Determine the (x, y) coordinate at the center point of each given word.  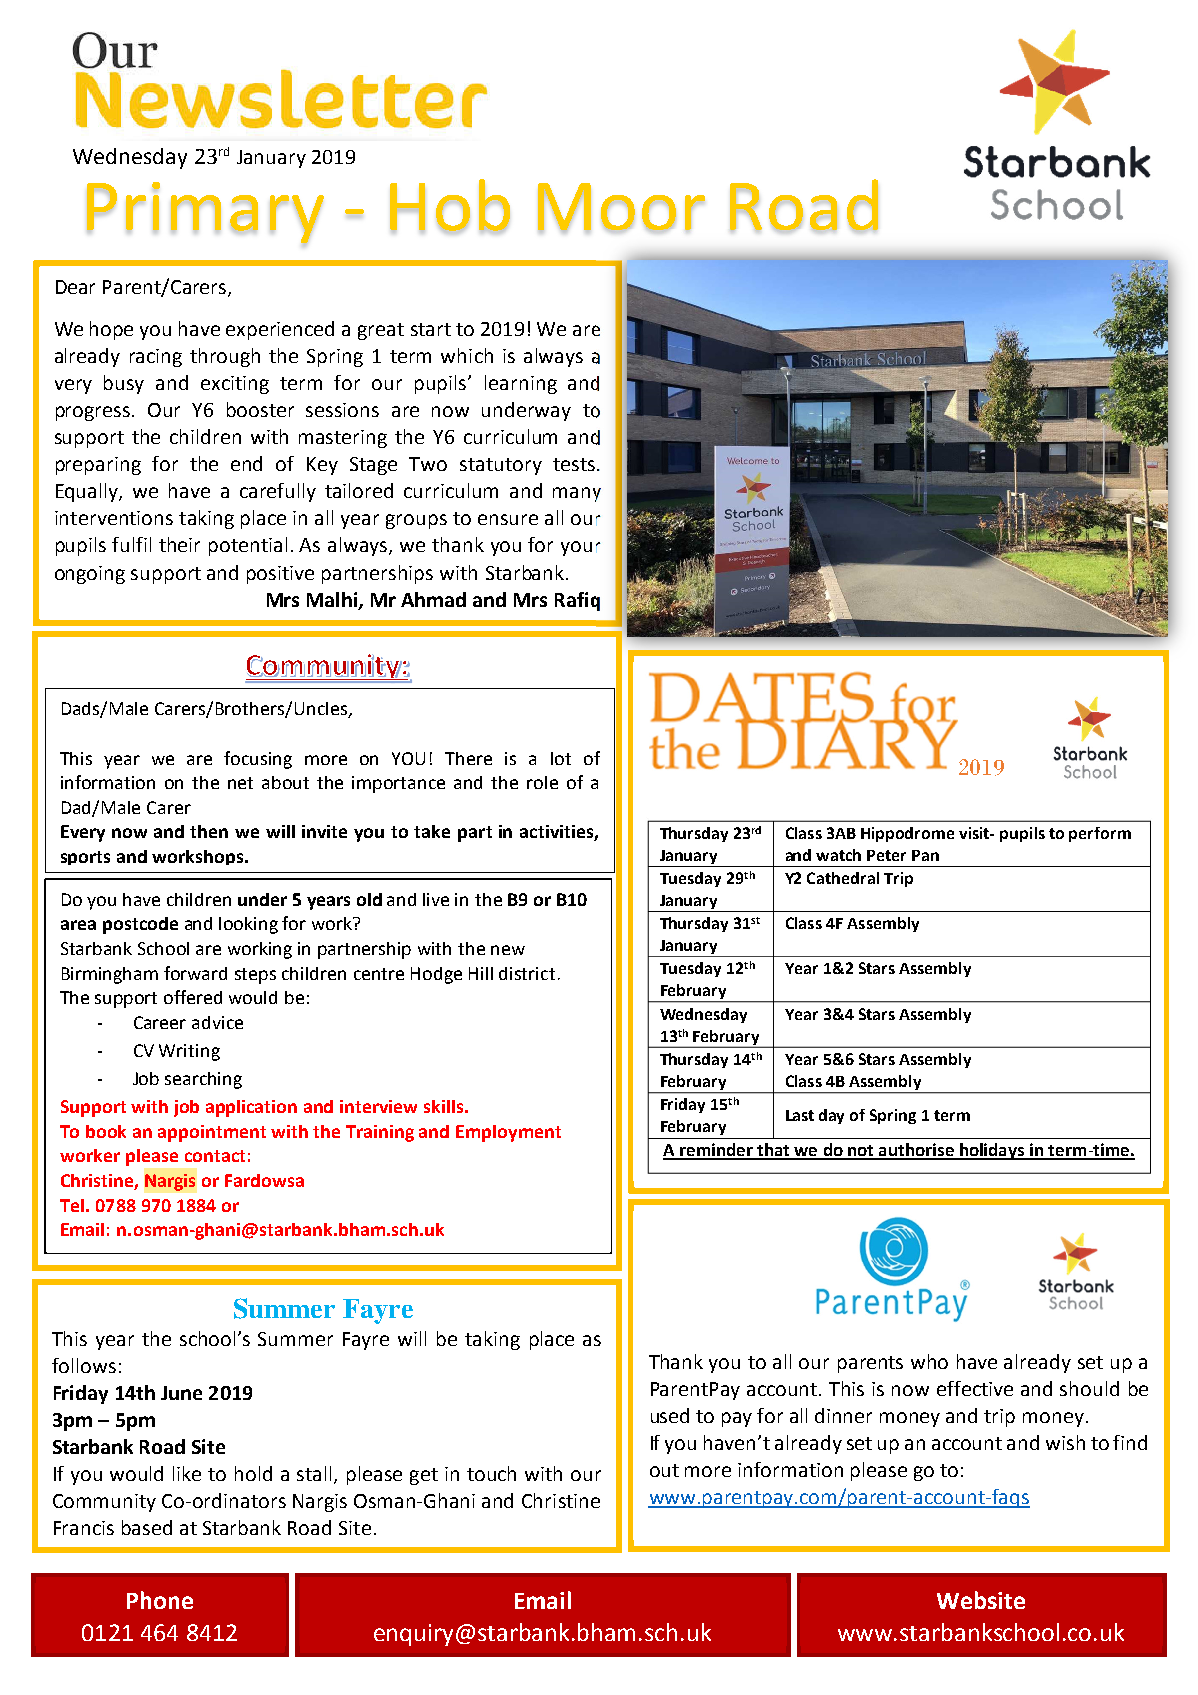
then (209, 831)
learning (521, 384)
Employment (508, 1133)
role (542, 782)
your (581, 548)
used (670, 1415)
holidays (992, 1151)
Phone (160, 1600)
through (225, 357)
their (179, 544)
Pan (925, 855)
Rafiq (577, 601)
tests (575, 464)
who (929, 1361)
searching (203, 1080)
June (181, 1393)
